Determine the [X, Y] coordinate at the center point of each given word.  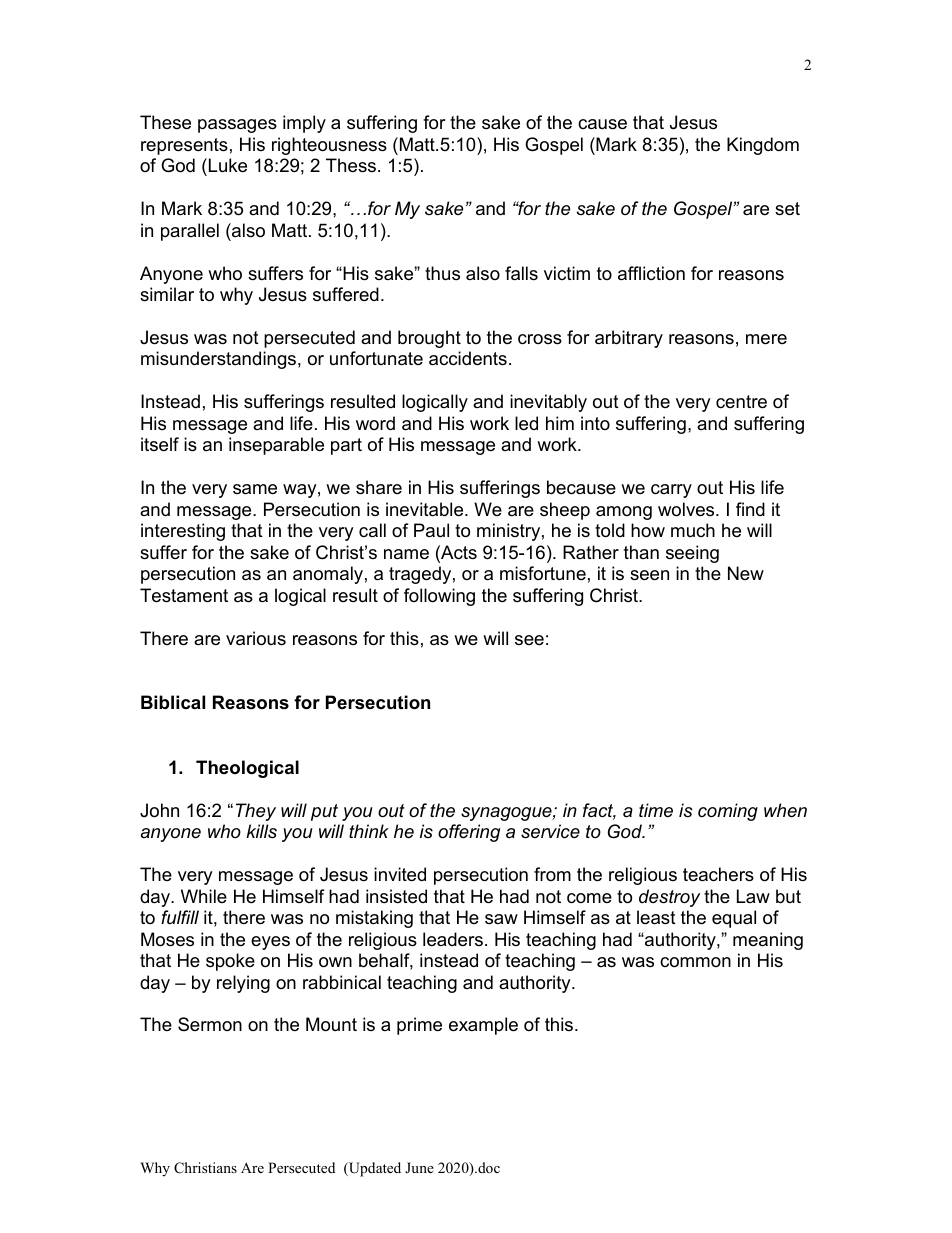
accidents [468, 358]
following [439, 597]
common [695, 962]
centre [741, 402]
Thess [351, 165]
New [746, 573]
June [419, 1167]
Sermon [210, 1024]
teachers [718, 874]
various [256, 638]
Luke [226, 165]
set [787, 209]
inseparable [276, 446]
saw [501, 919]
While [204, 896]
